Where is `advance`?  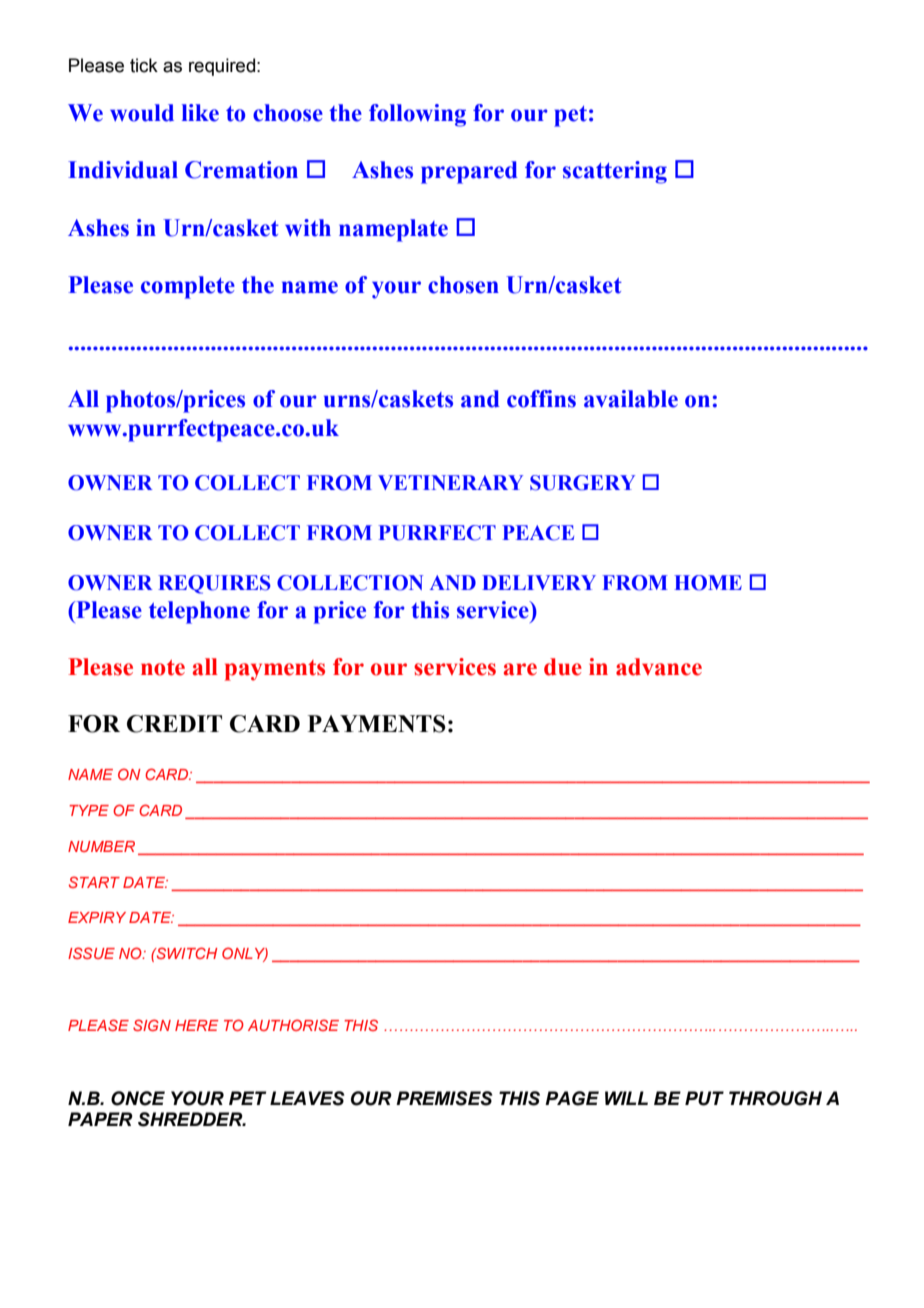
advance is located at coordinates (659, 667).
